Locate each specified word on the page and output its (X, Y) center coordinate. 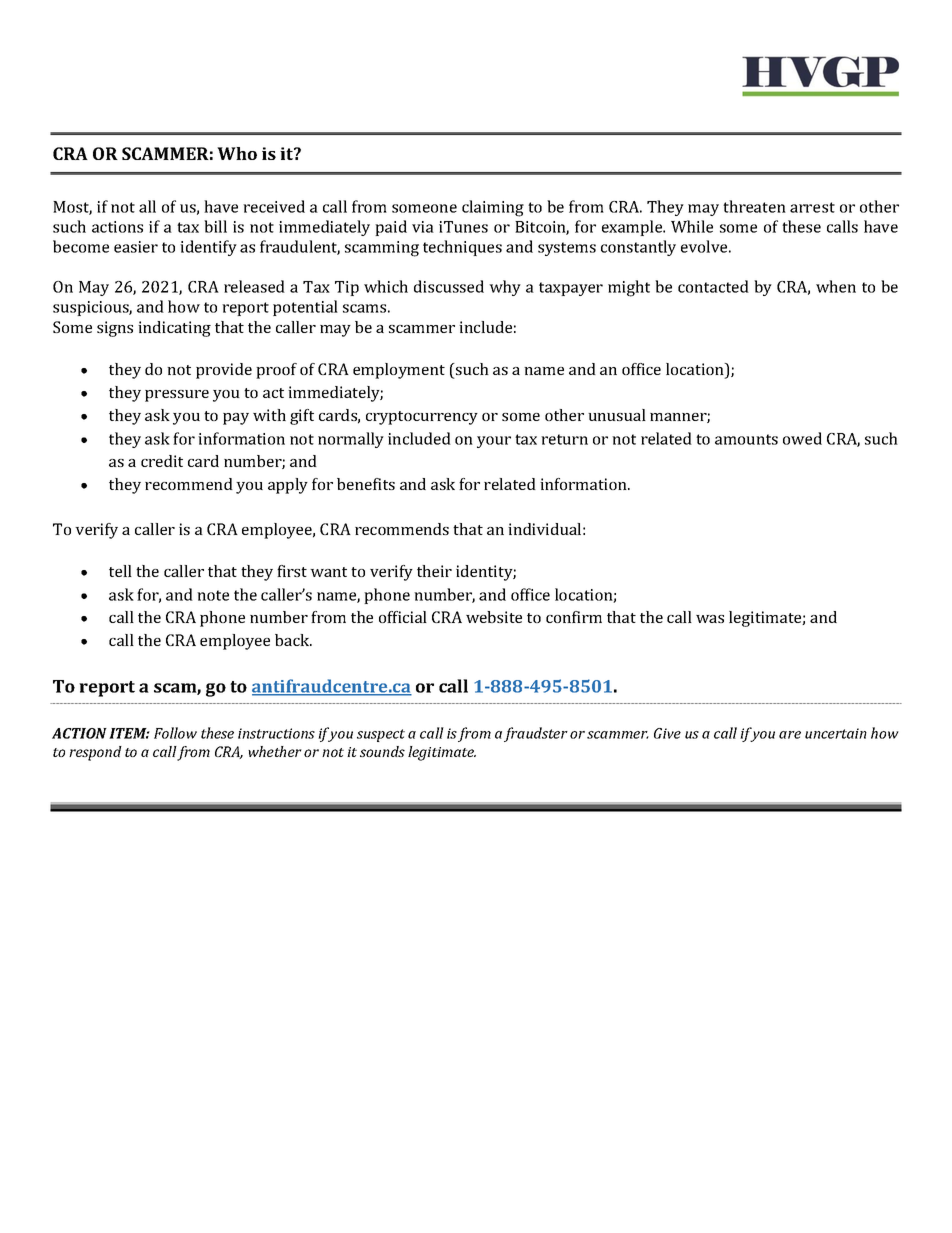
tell (120, 571)
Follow (175, 733)
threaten (754, 206)
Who (237, 153)
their (434, 571)
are (790, 735)
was (710, 619)
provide (224, 371)
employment (399, 371)
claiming (493, 208)
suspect (381, 735)
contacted (713, 286)
